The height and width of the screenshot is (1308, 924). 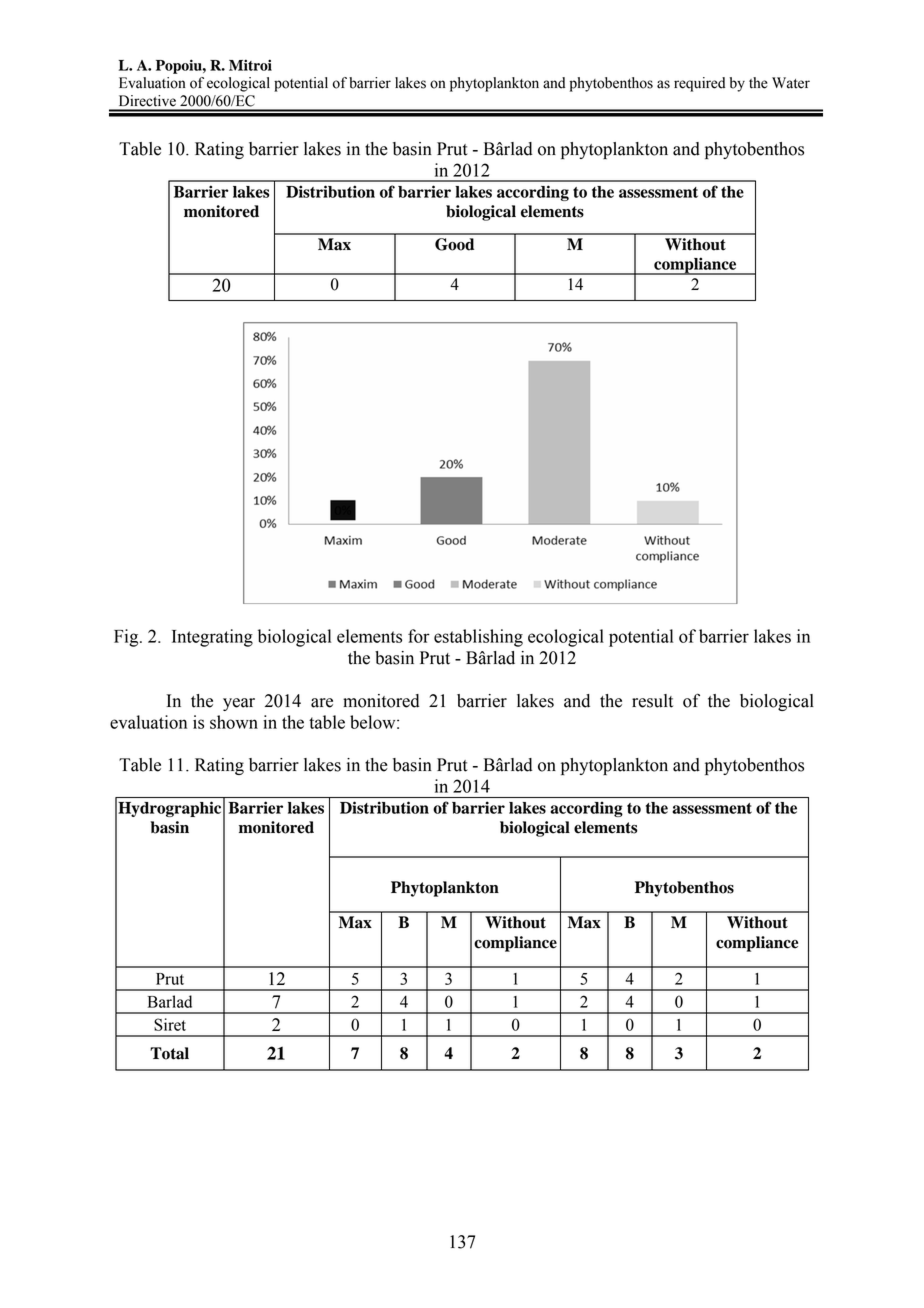 I want to click on Good, so click(x=454, y=244).
